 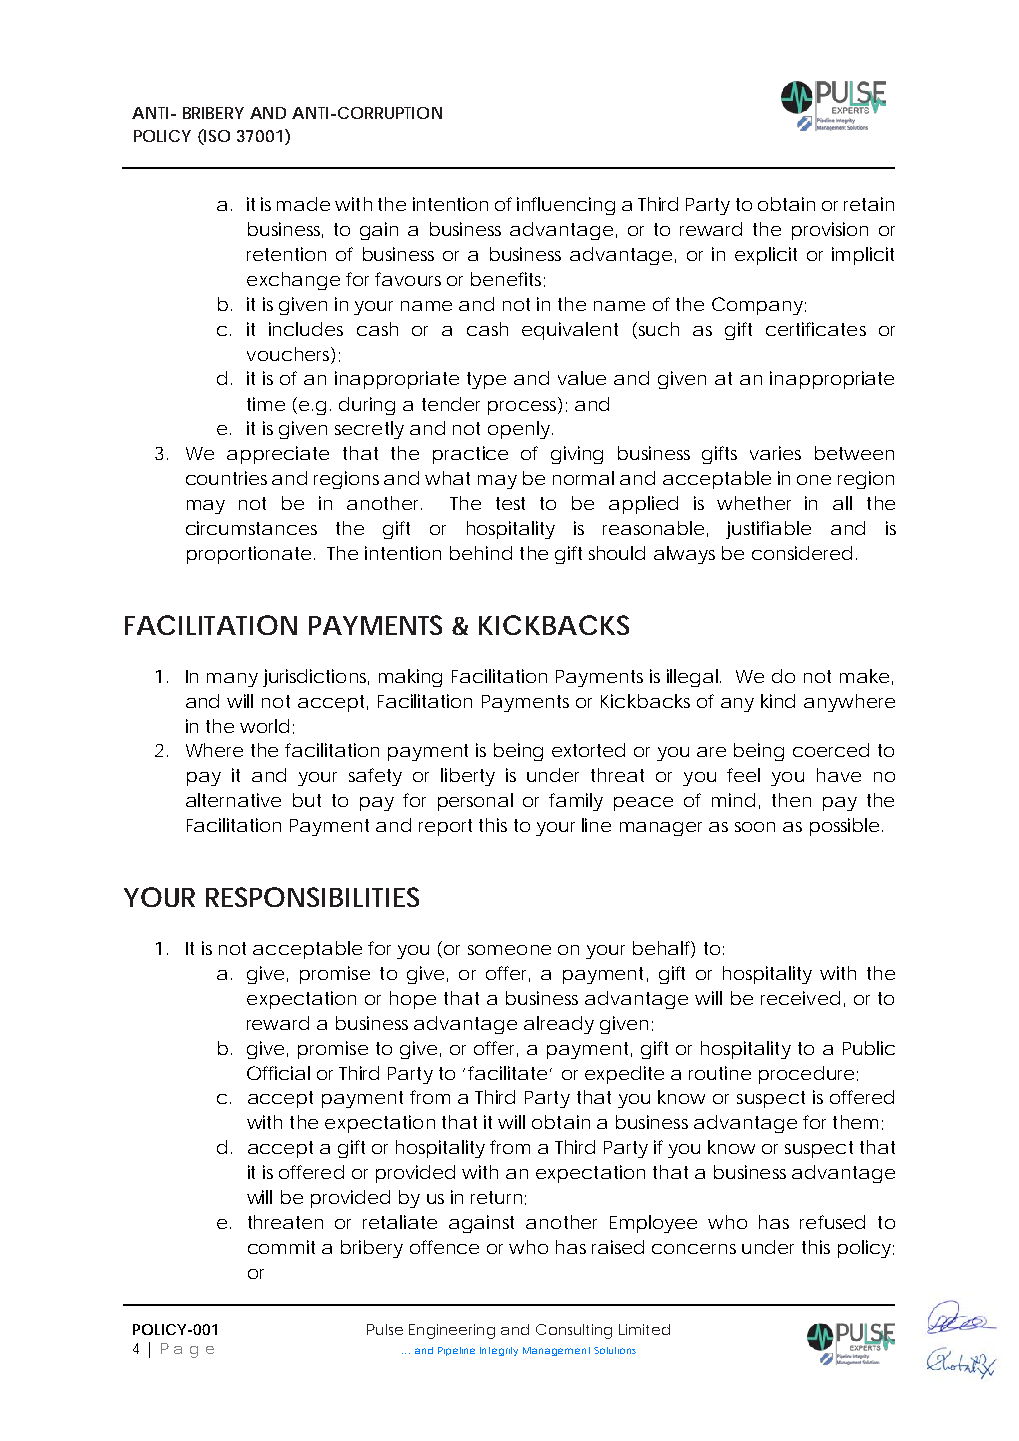 I want to click on considered, so click(x=802, y=553).
